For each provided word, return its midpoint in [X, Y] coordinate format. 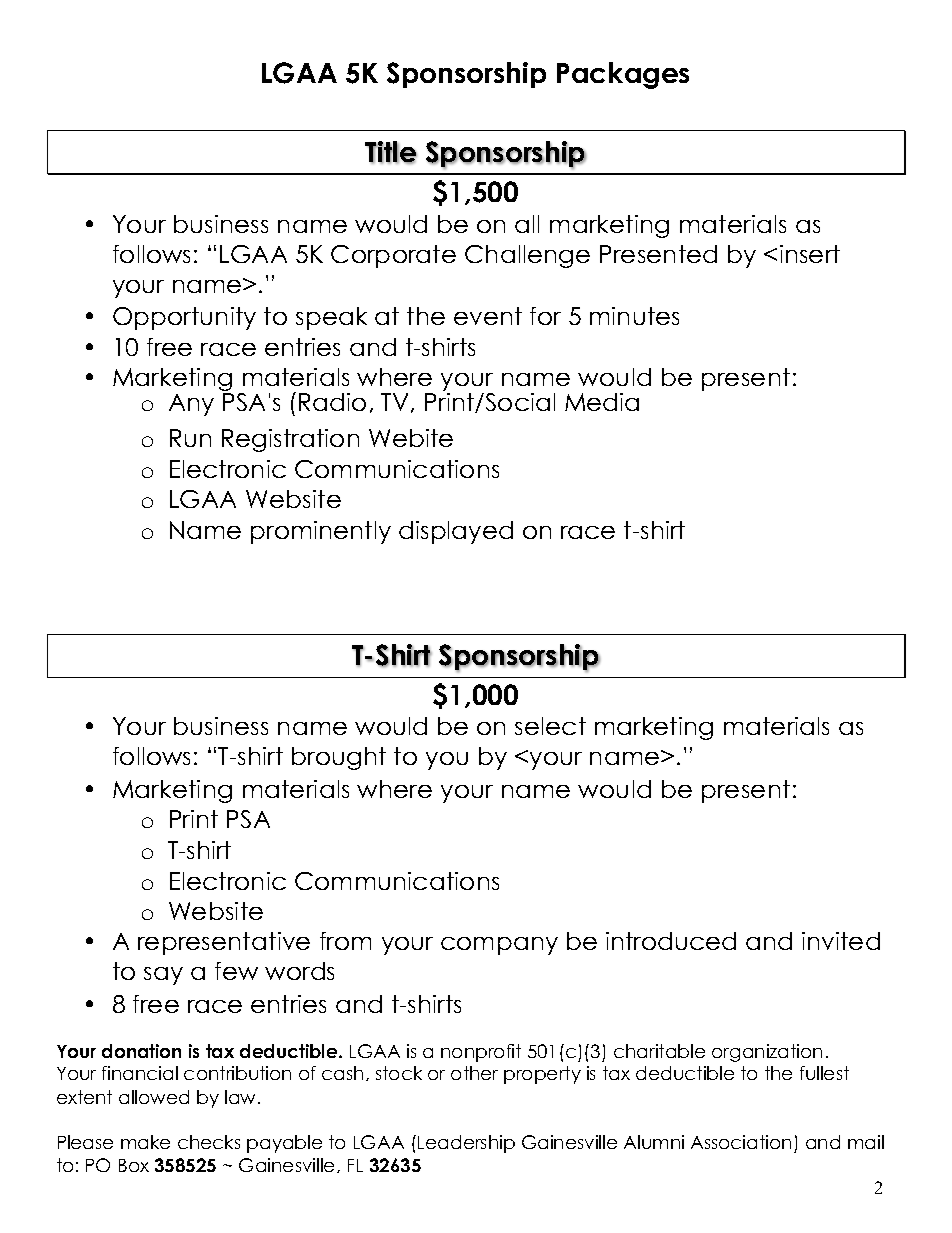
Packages [623, 75]
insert [810, 254]
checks [209, 1142]
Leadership [466, 1144]
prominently [321, 532]
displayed [456, 532]
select [550, 726]
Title [391, 152]
